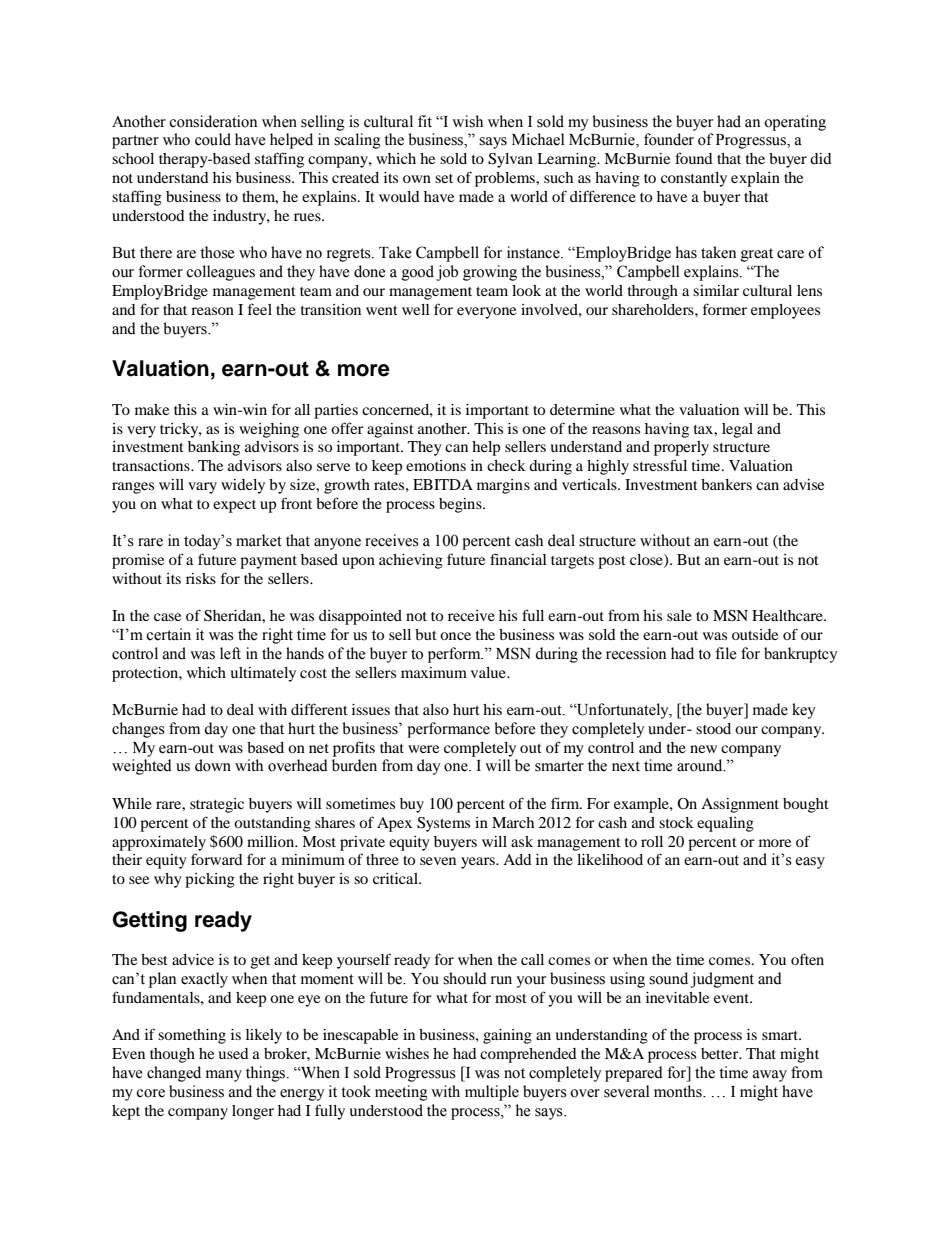 This screenshot has width=952, height=1233. Describe the element at coordinates (213, 765) in the screenshot. I see `down` at that location.
